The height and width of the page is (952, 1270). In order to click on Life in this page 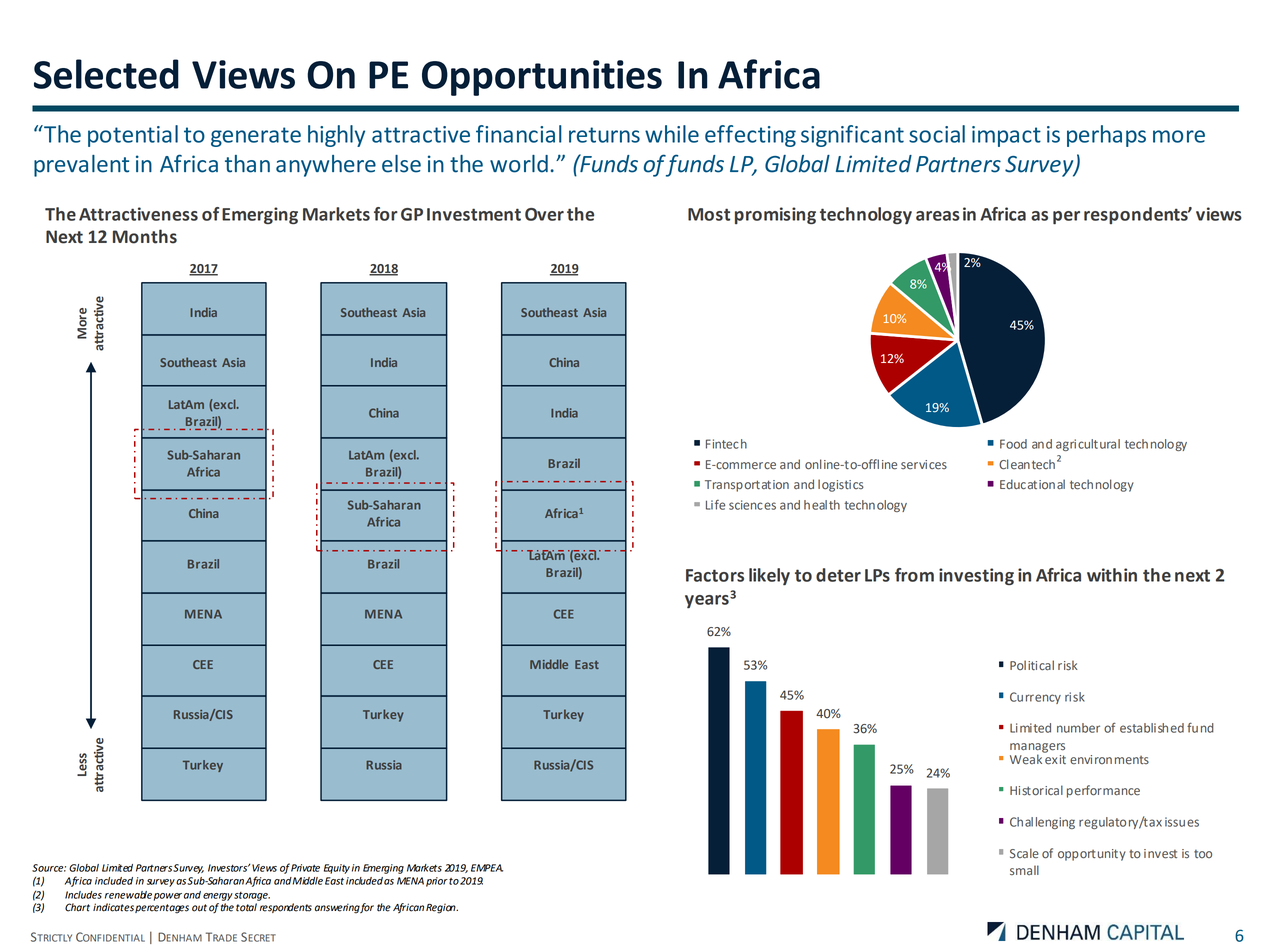, I will do `click(715, 505)`.
